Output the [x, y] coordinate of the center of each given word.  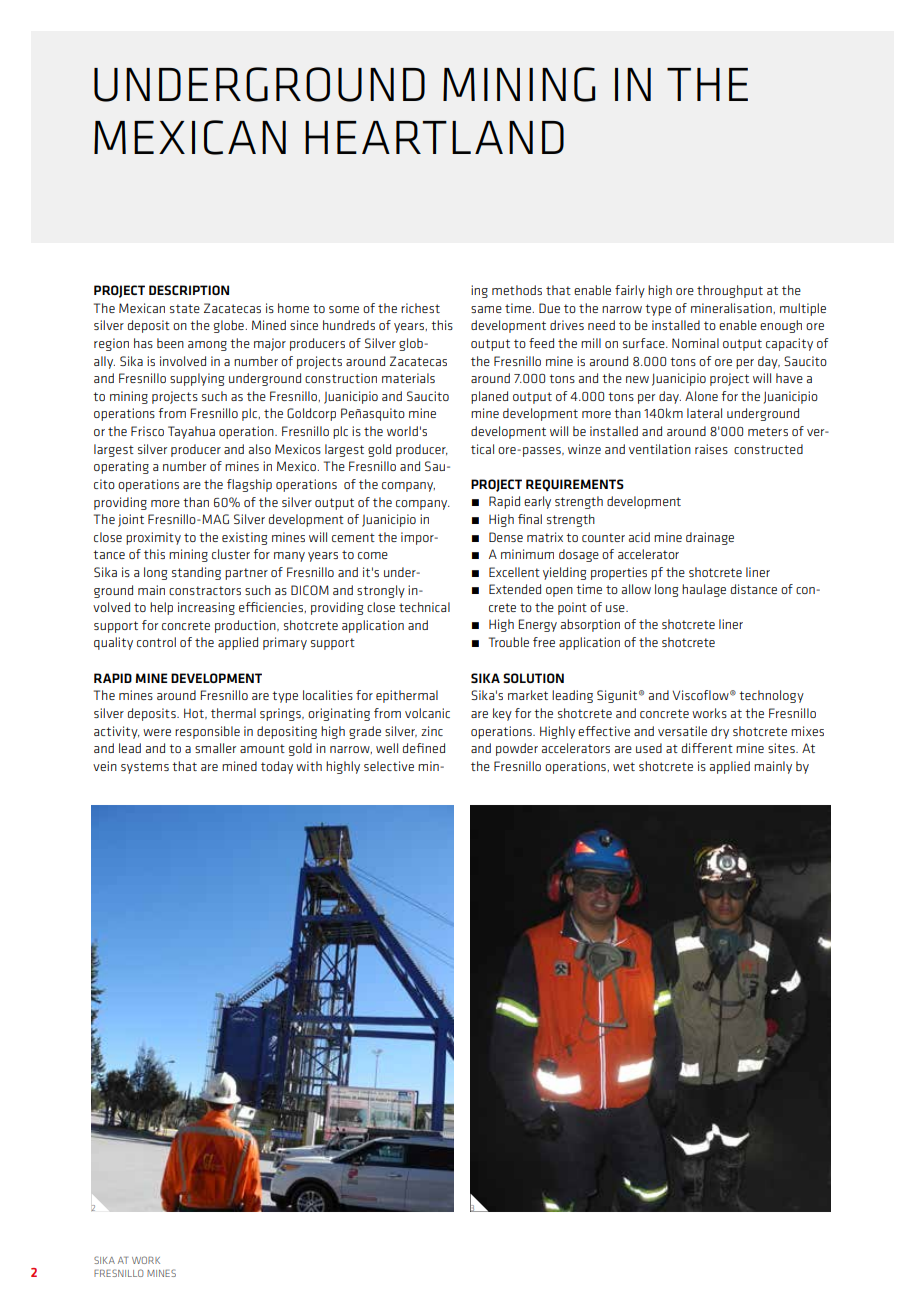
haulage [704, 590]
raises [711, 449]
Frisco [147, 431]
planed [489, 397]
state [185, 308]
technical [424, 607]
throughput [730, 291]
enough [781, 326]
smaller [215, 748]
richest [420, 308]
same [486, 309]
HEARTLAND [434, 137]
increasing [206, 608]
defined [424, 748]
